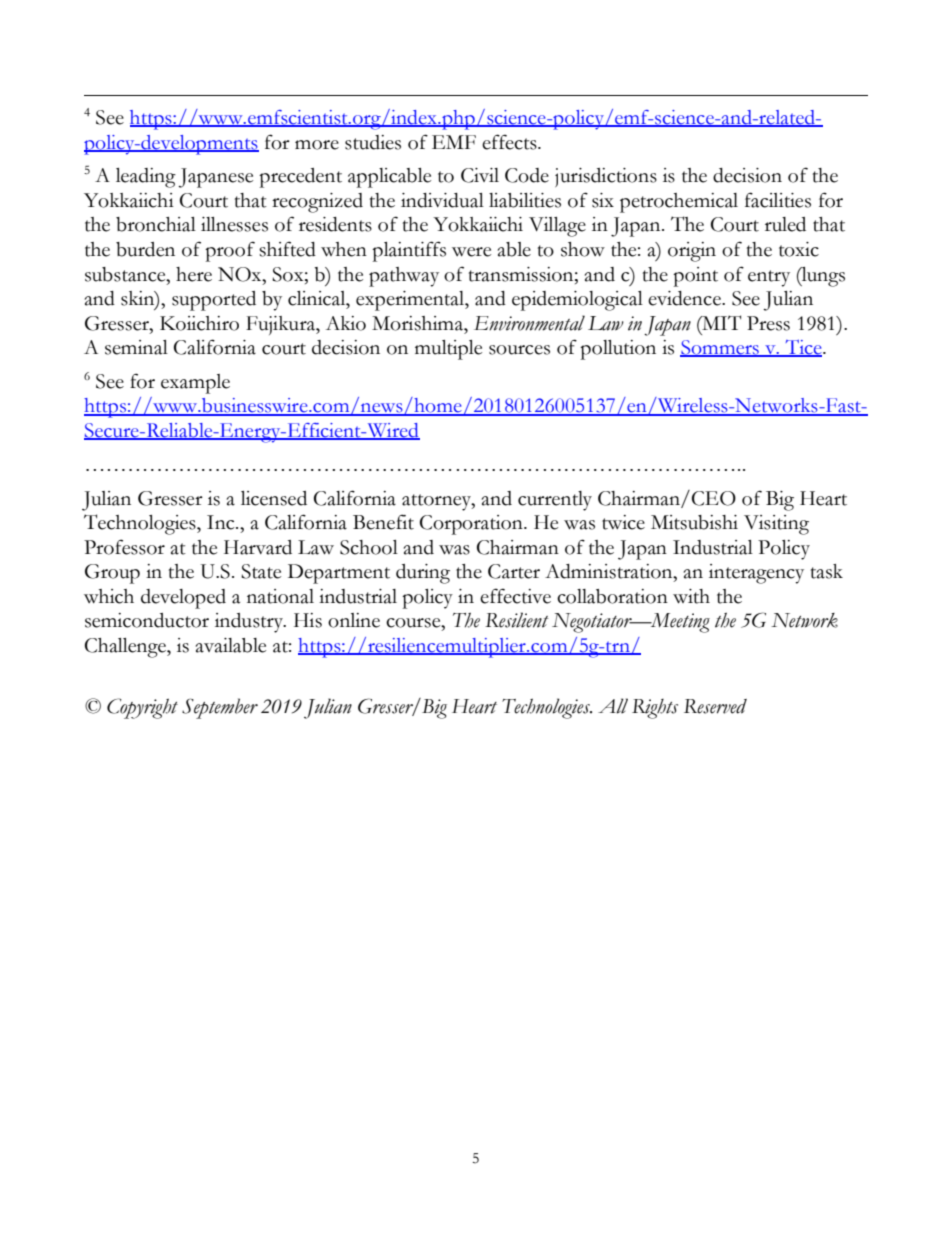 The image size is (952, 1233). I want to click on example, so click(195, 384).
